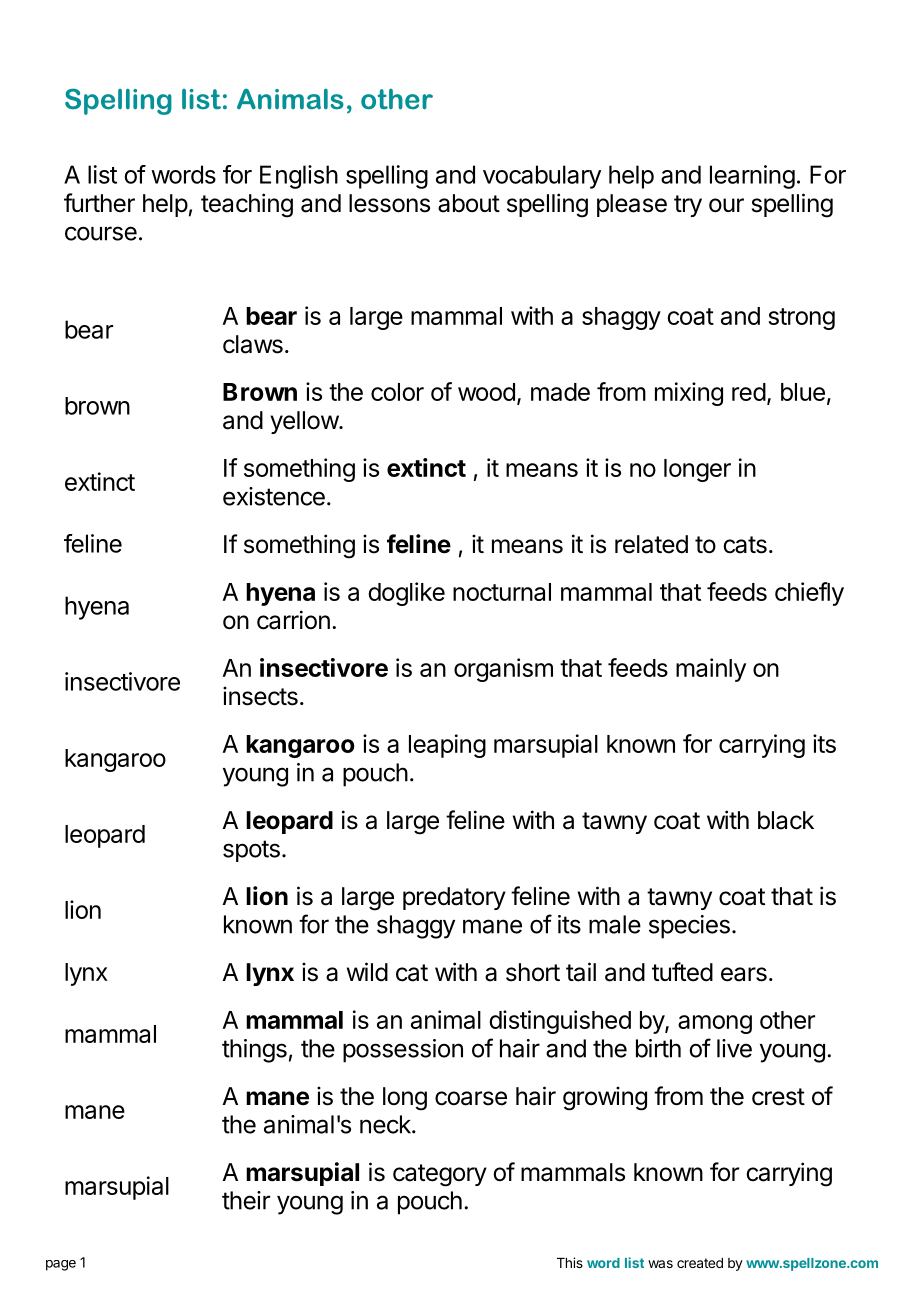 The image size is (924, 1308). What do you see at coordinates (403, 1051) in the document?
I see `possession` at bounding box center [403, 1051].
